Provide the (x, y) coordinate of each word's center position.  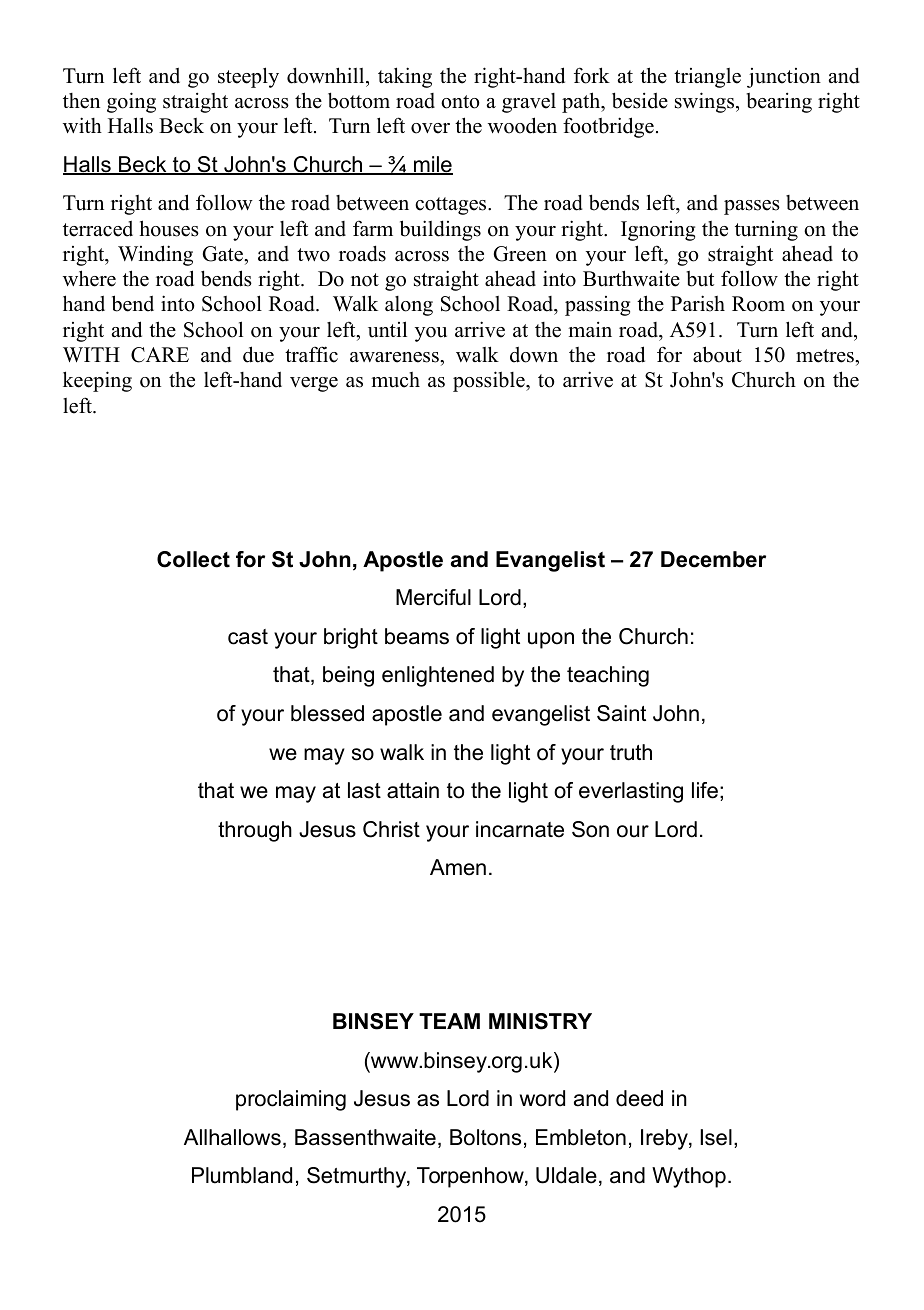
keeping (97, 381)
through (255, 831)
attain (413, 790)
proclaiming (291, 1100)
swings (706, 102)
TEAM (449, 1021)
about (717, 354)
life (705, 790)
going (131, 102)
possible (490, 381)
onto (460, 102)
